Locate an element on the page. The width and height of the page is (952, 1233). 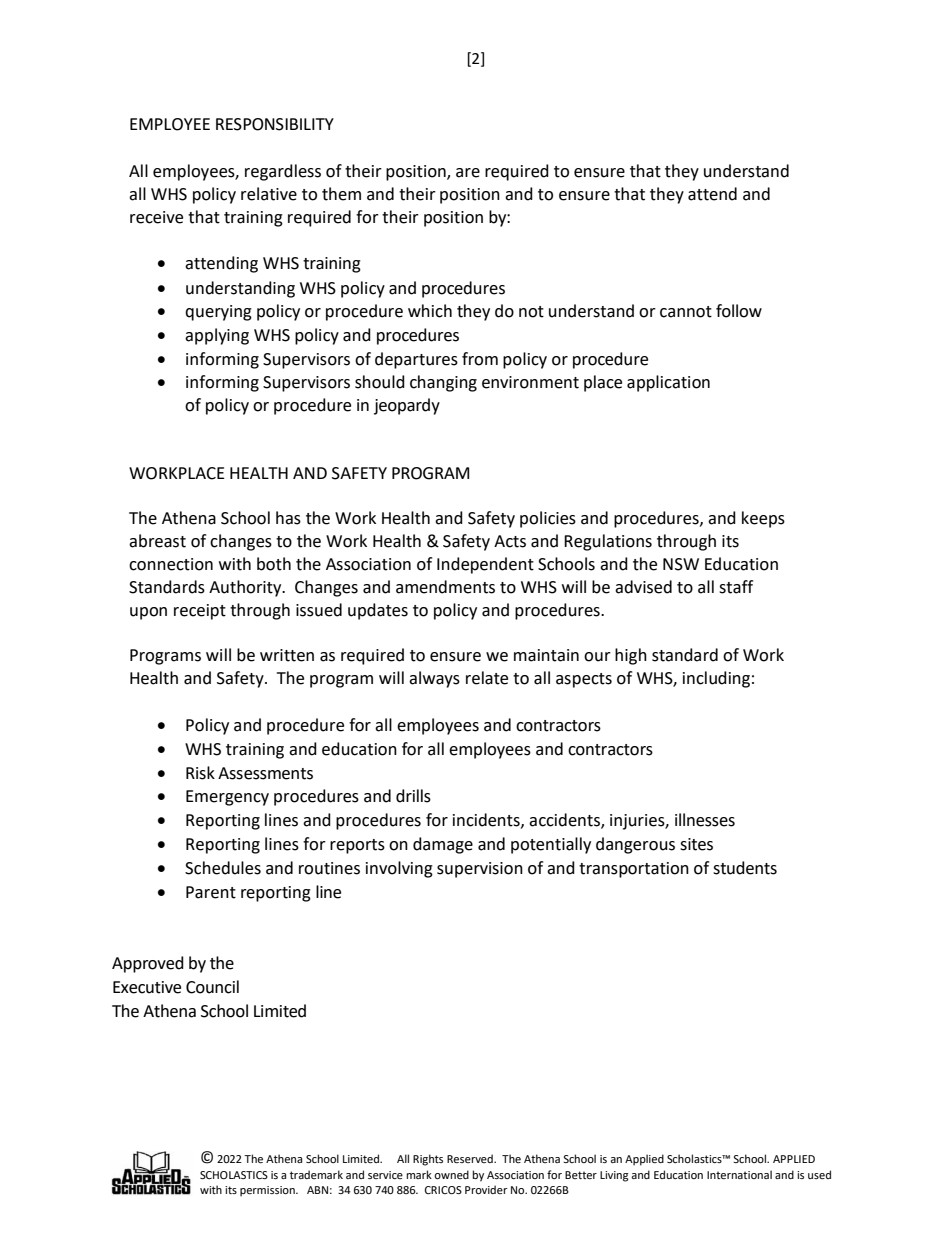
Parent is located at coordinates (211, 892).
